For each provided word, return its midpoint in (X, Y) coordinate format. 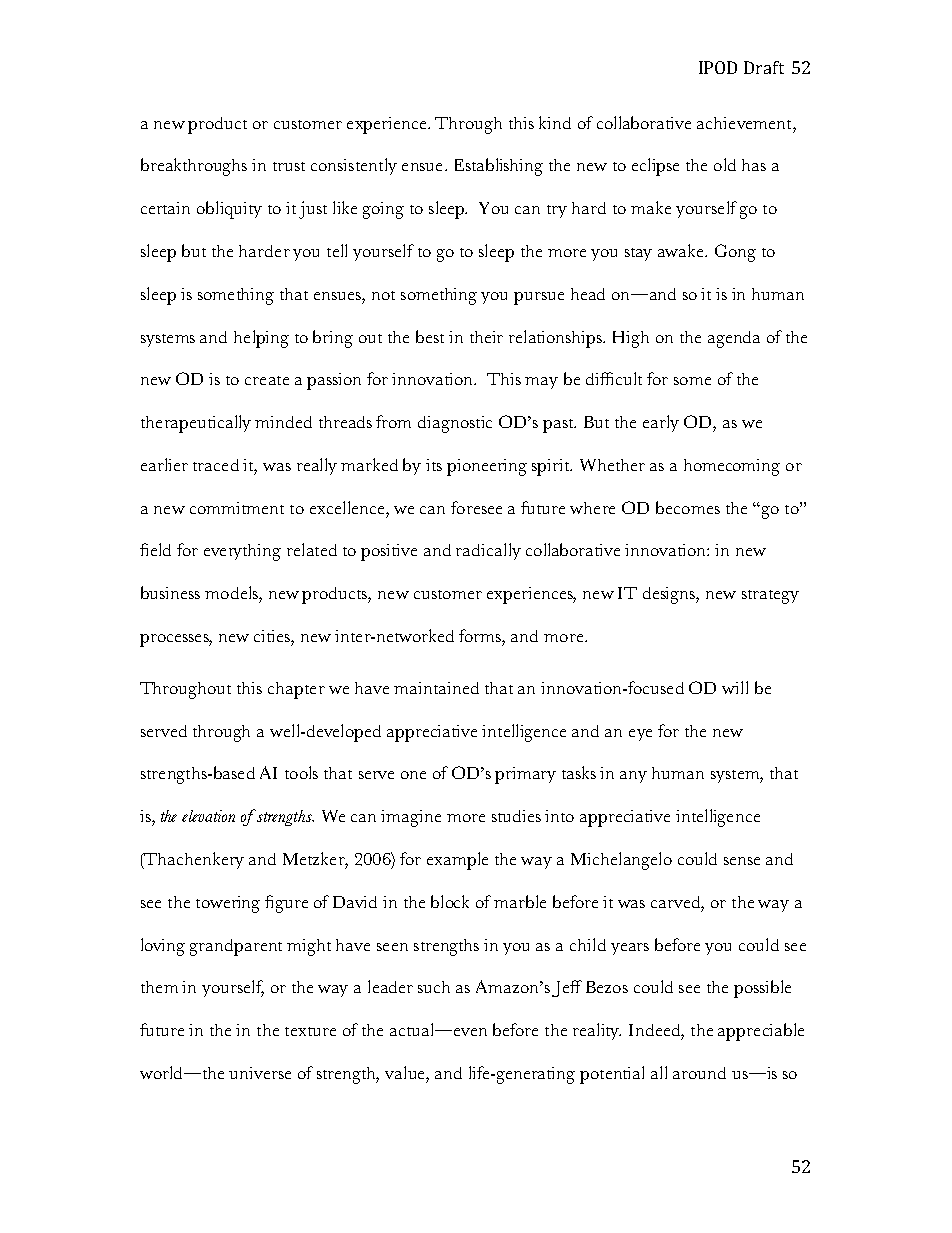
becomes (688, 507)
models (232, 592)
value (406, 1072)
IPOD (718, 67)
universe (260, 1073)
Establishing (499, 167)
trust (289, 166)
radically (488, 551)
